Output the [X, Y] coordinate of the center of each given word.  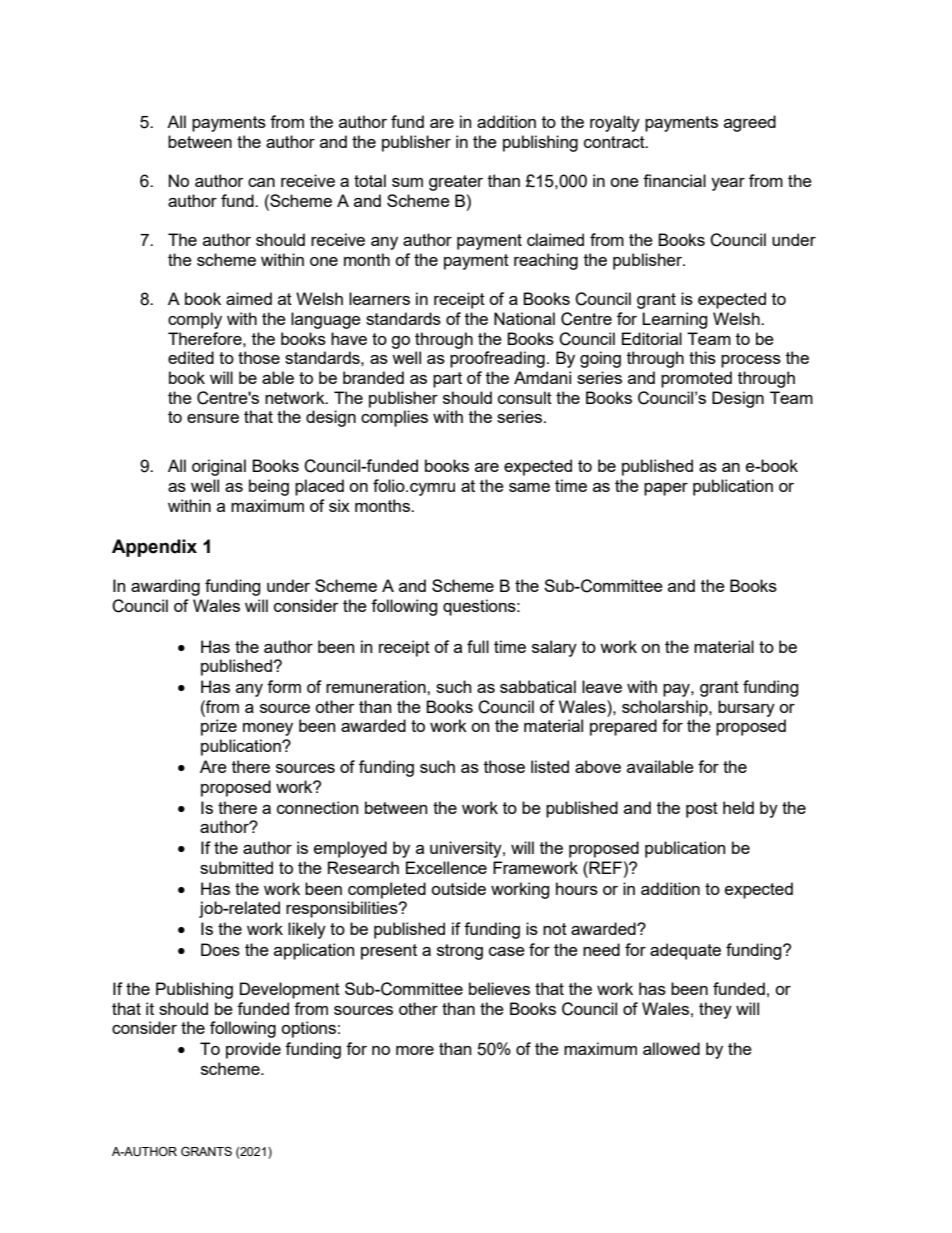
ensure [213, 418]
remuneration [377, 686]
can [261, 182]
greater [456, 183]
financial [674, 180]
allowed [671, 1048]
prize [219, 727]
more [415, 1050]
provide [253, 1050]
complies [394, 418]
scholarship [666, 708]
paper [666, 489]
